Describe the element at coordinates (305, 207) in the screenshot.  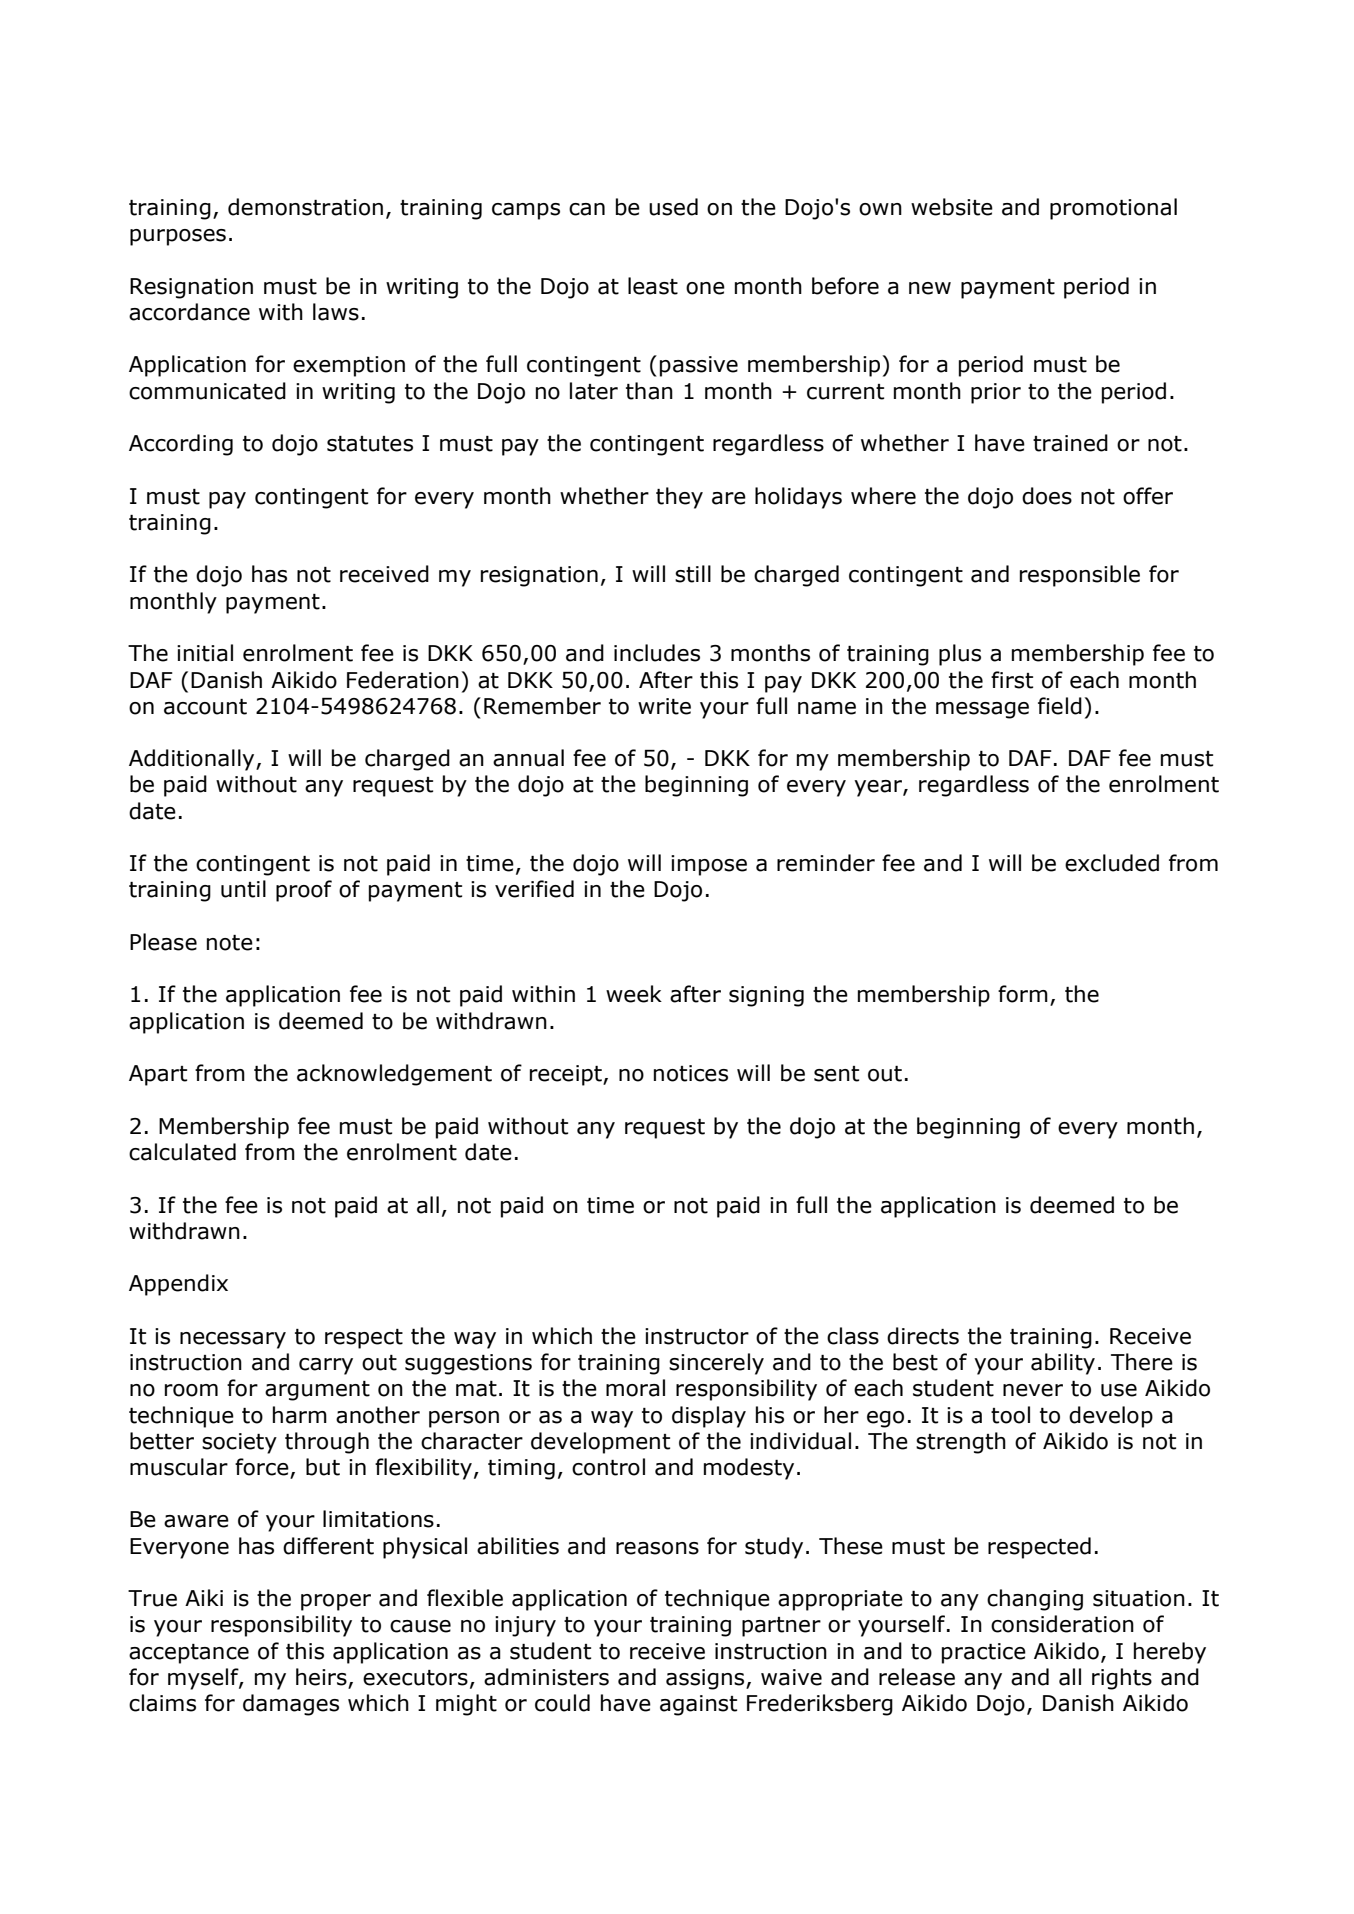
I see `demonstration` at that location.
